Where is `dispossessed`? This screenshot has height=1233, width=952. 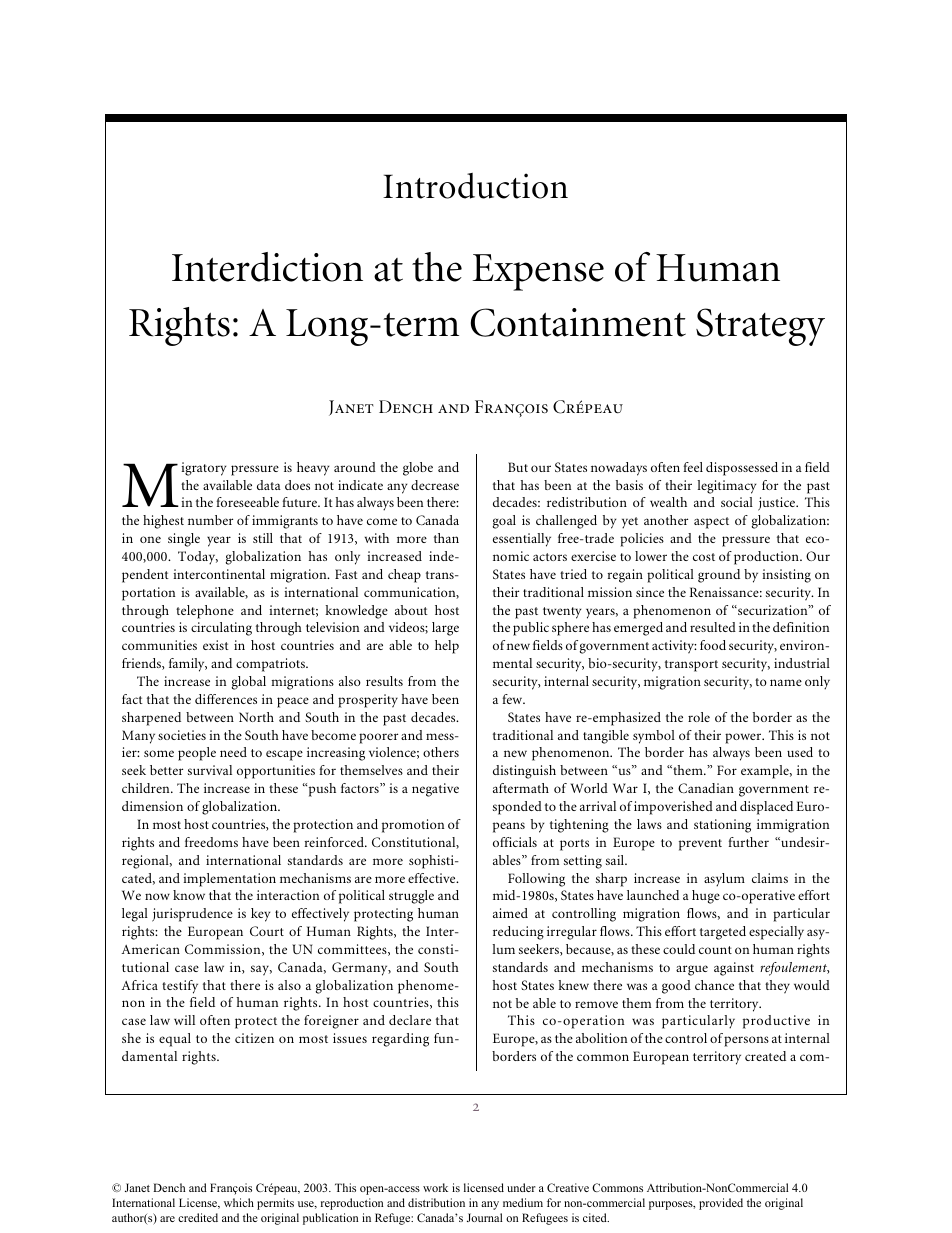 dispossessed is located at coordinates (742, 469).
